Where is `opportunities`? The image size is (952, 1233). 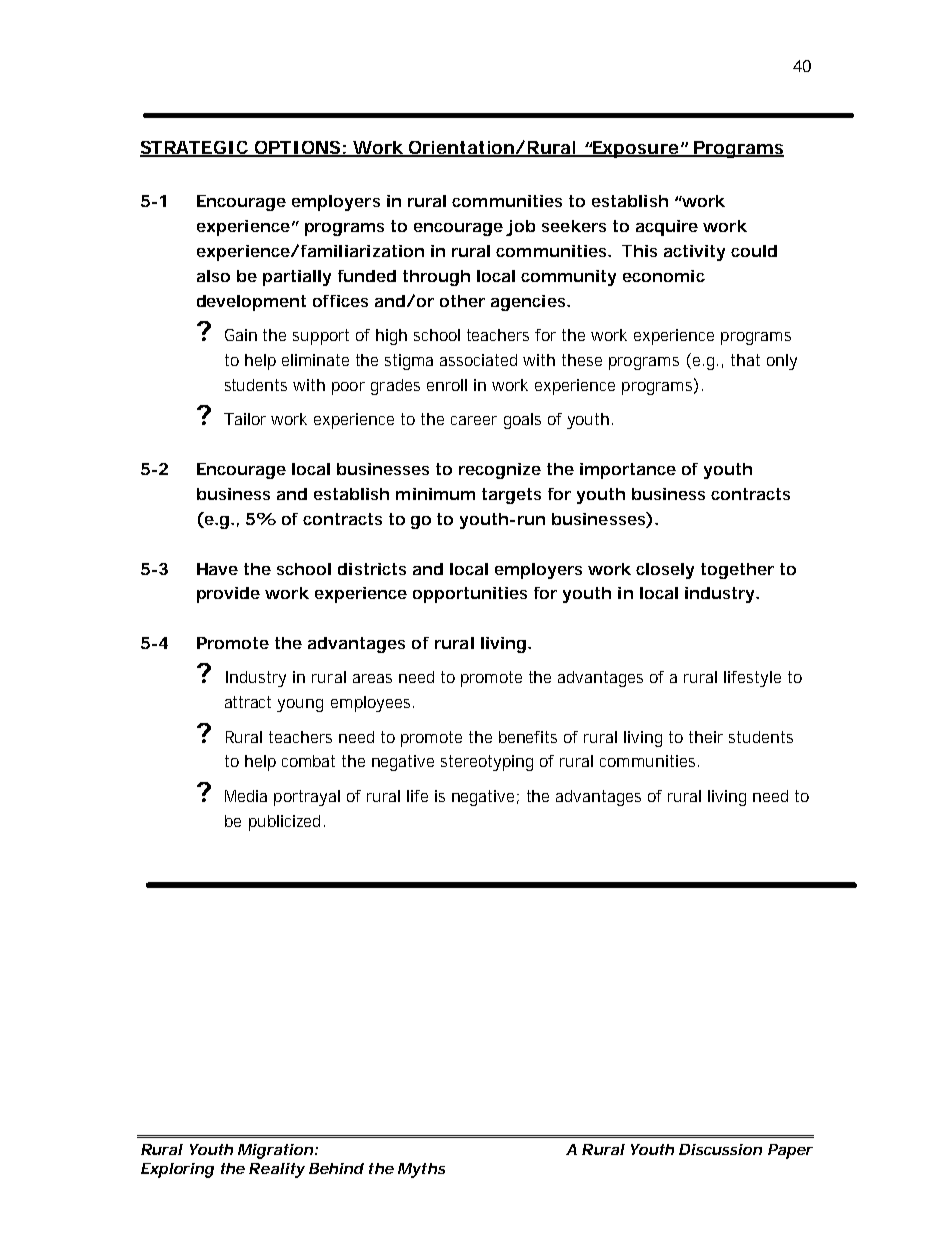 opportunities is located at coordinates (470, 595).
